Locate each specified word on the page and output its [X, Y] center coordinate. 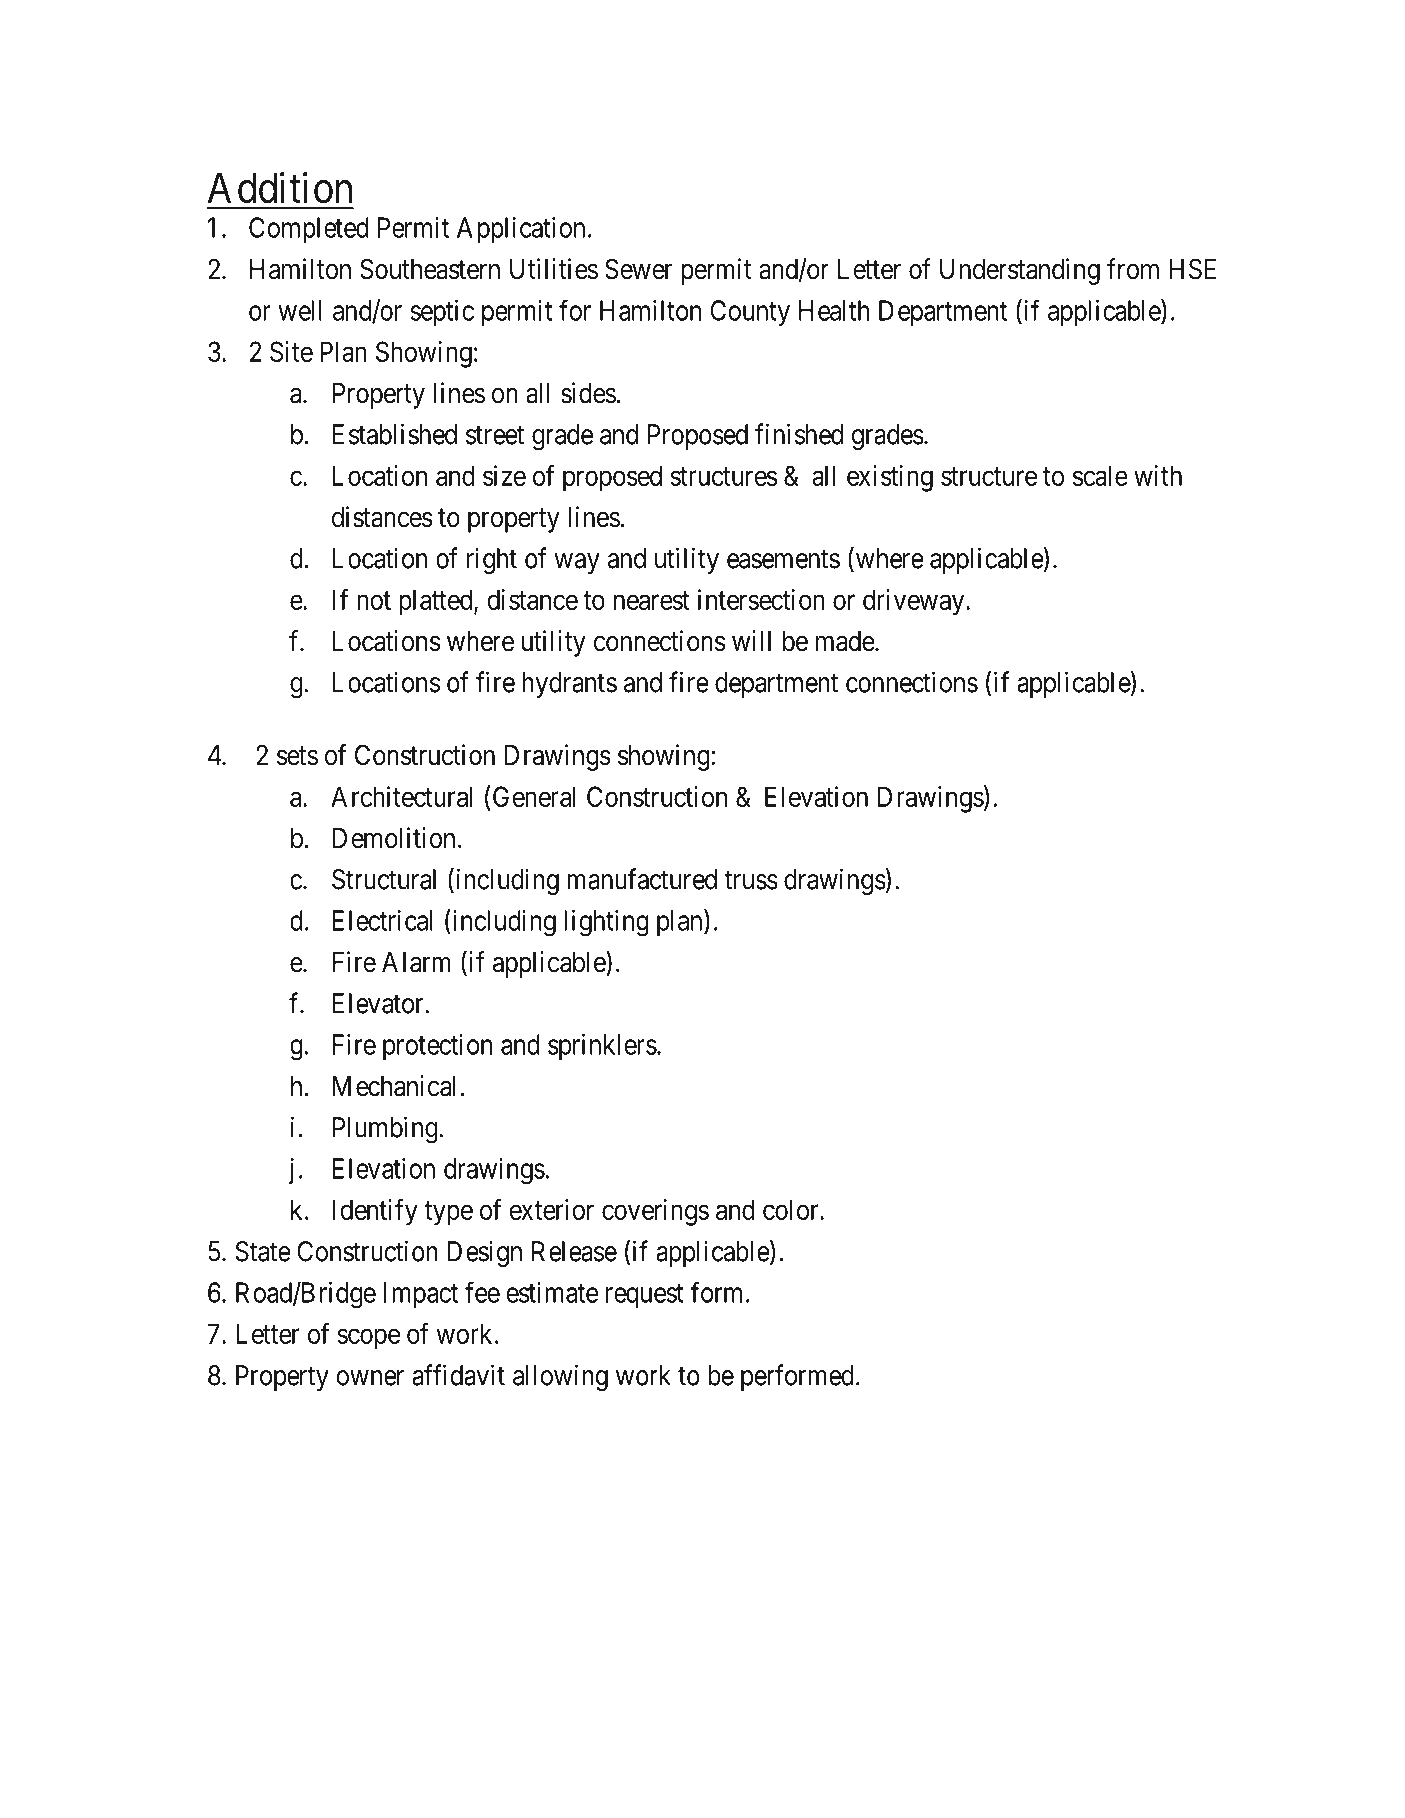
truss [751, 880]
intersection [761, 599]
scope [368, 1339]
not [374, 600]
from [1133, 269]
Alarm [416, 962]
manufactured [642, 879]
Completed [309, 230]
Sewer [638, 269]
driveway [915, 602]
